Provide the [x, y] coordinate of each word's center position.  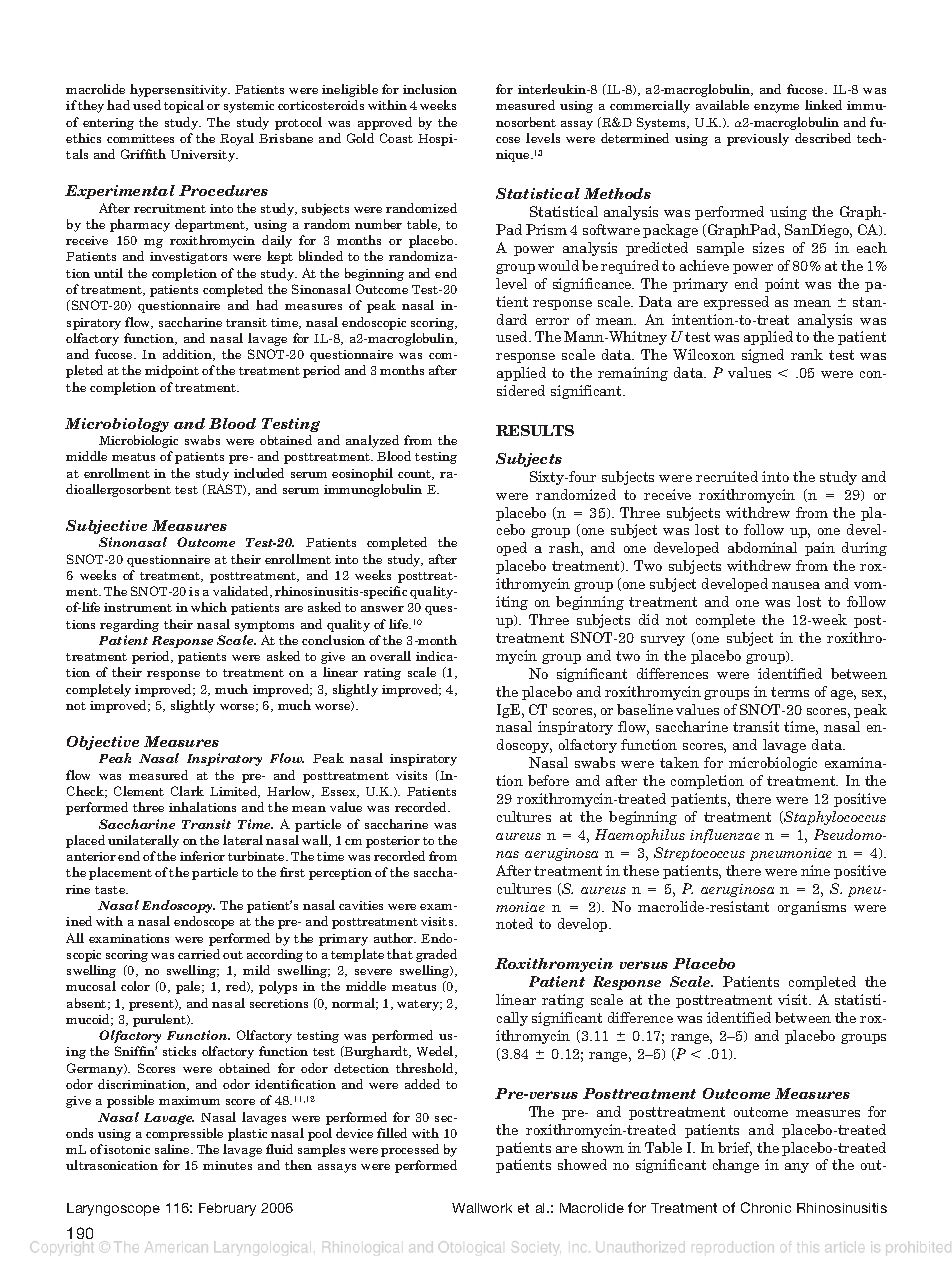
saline [173, 1149]
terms [790, 692]
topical [184, 106]
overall [390, 656]
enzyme [776, 108]
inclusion [430, 89]
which [209, 607]
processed [410, 1150]
